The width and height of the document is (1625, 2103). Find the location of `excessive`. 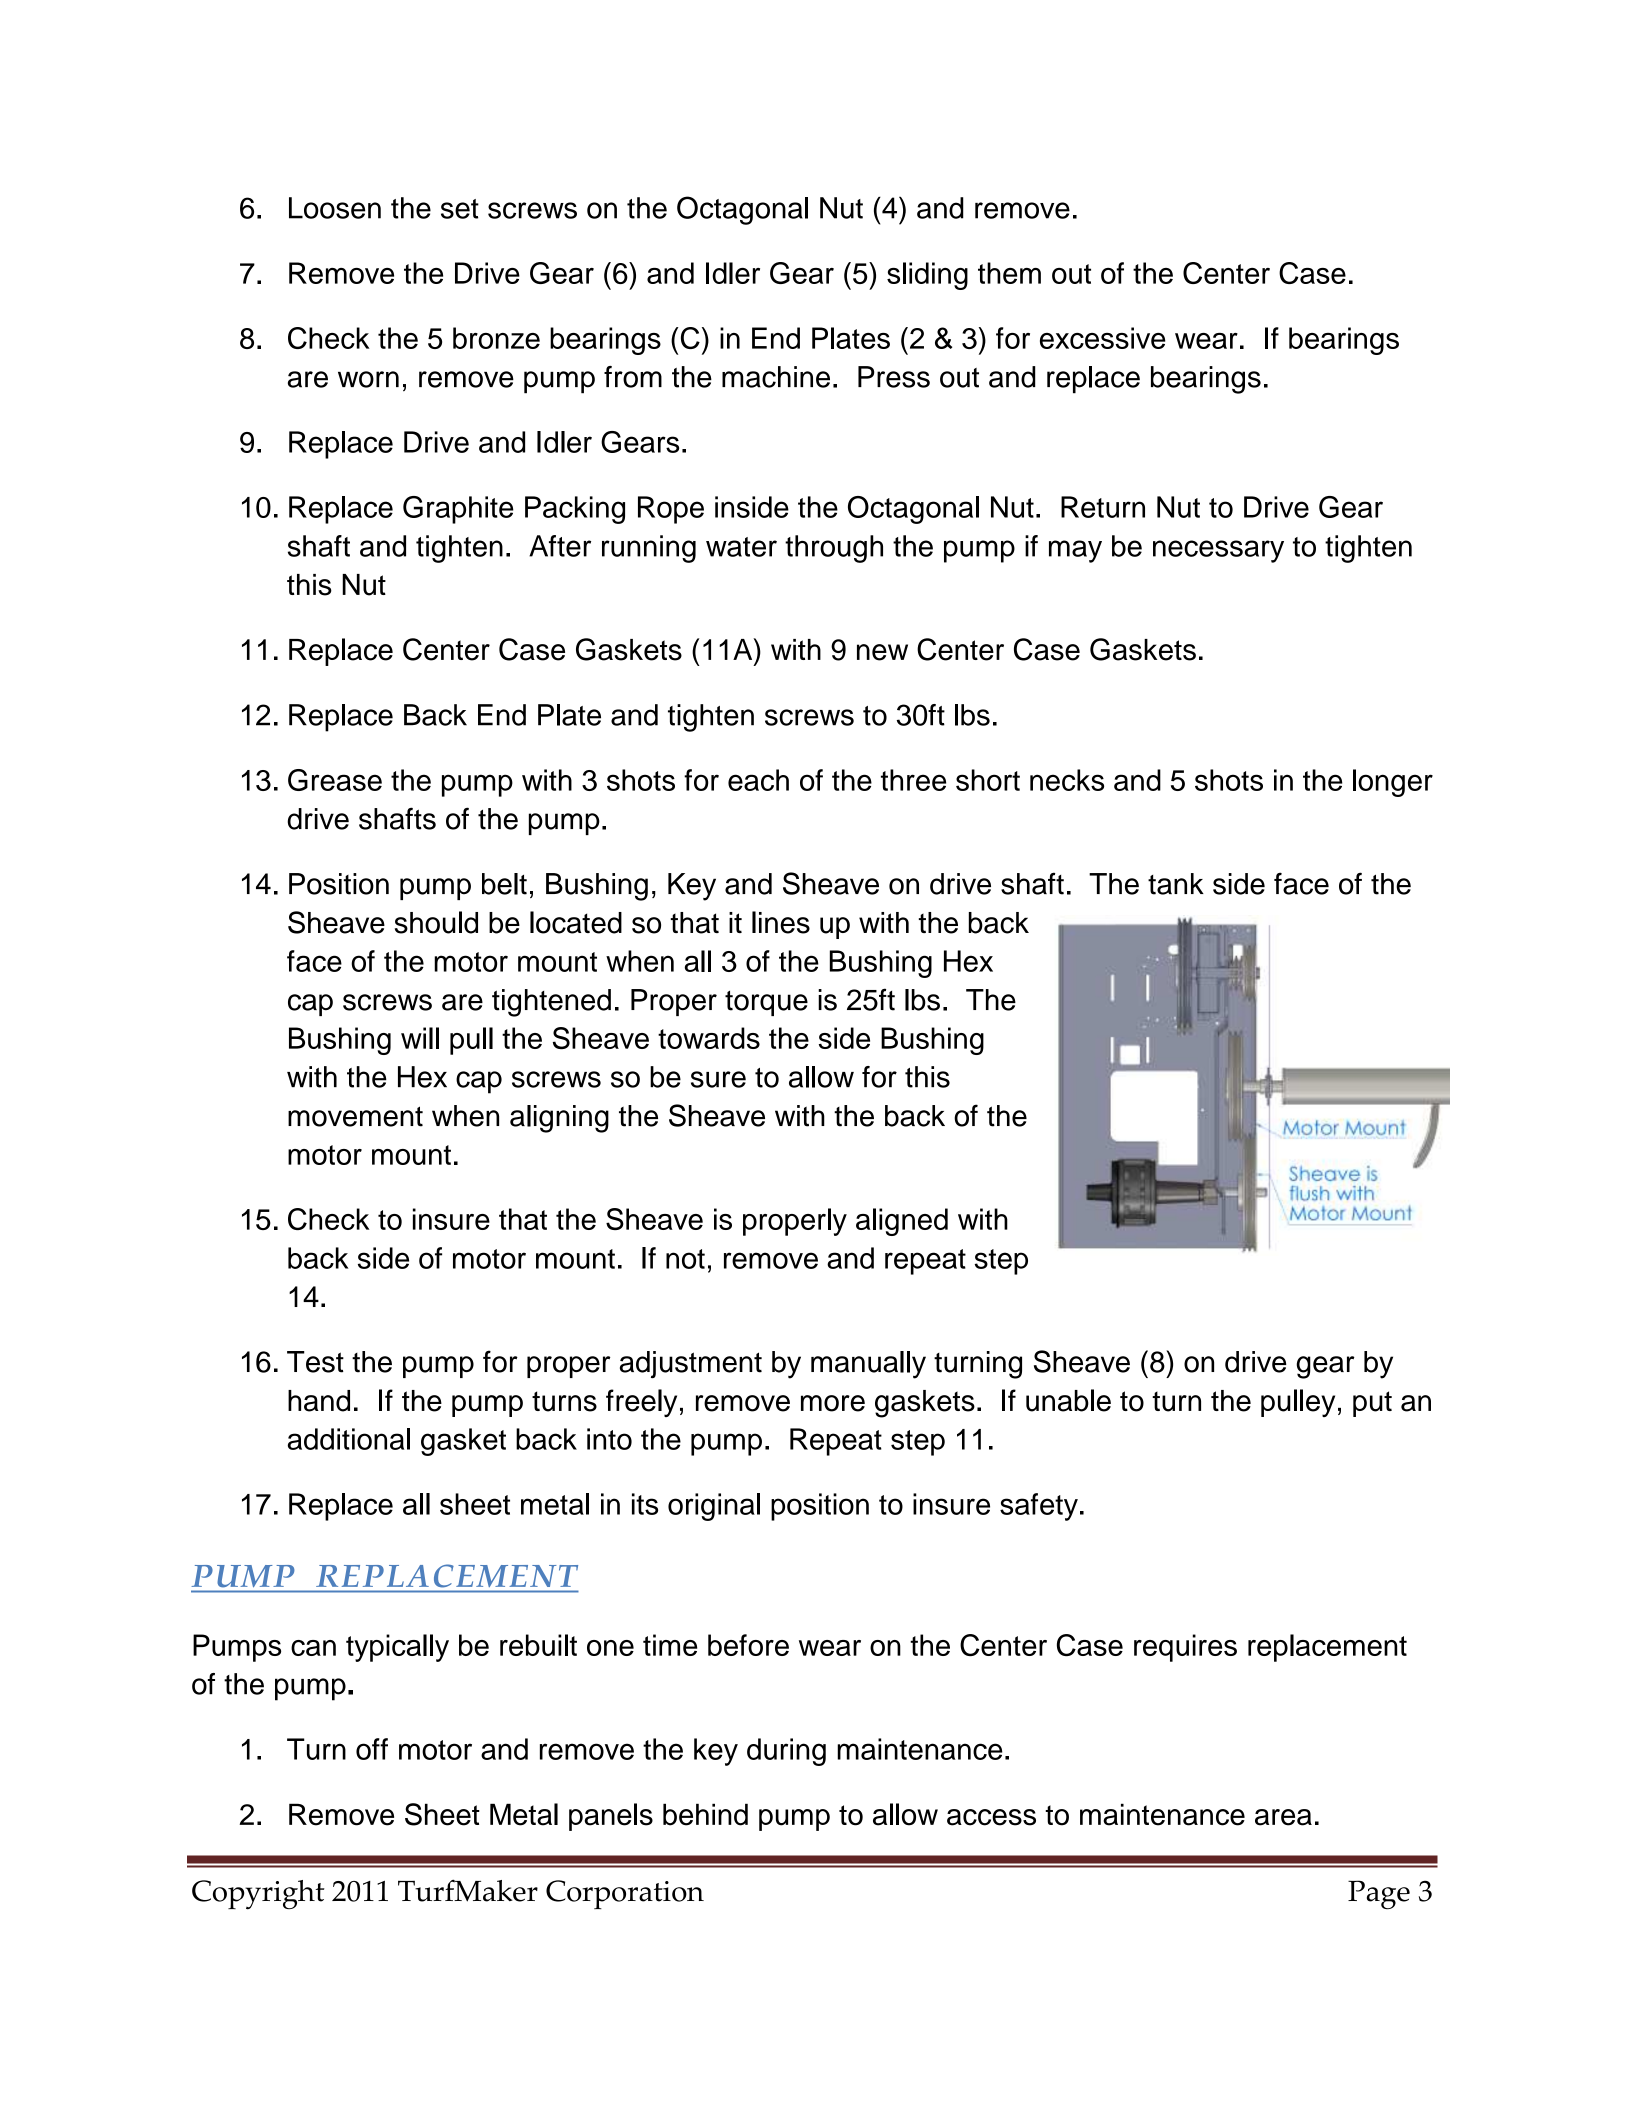

excessive is located at coordinates (1103, 338).
